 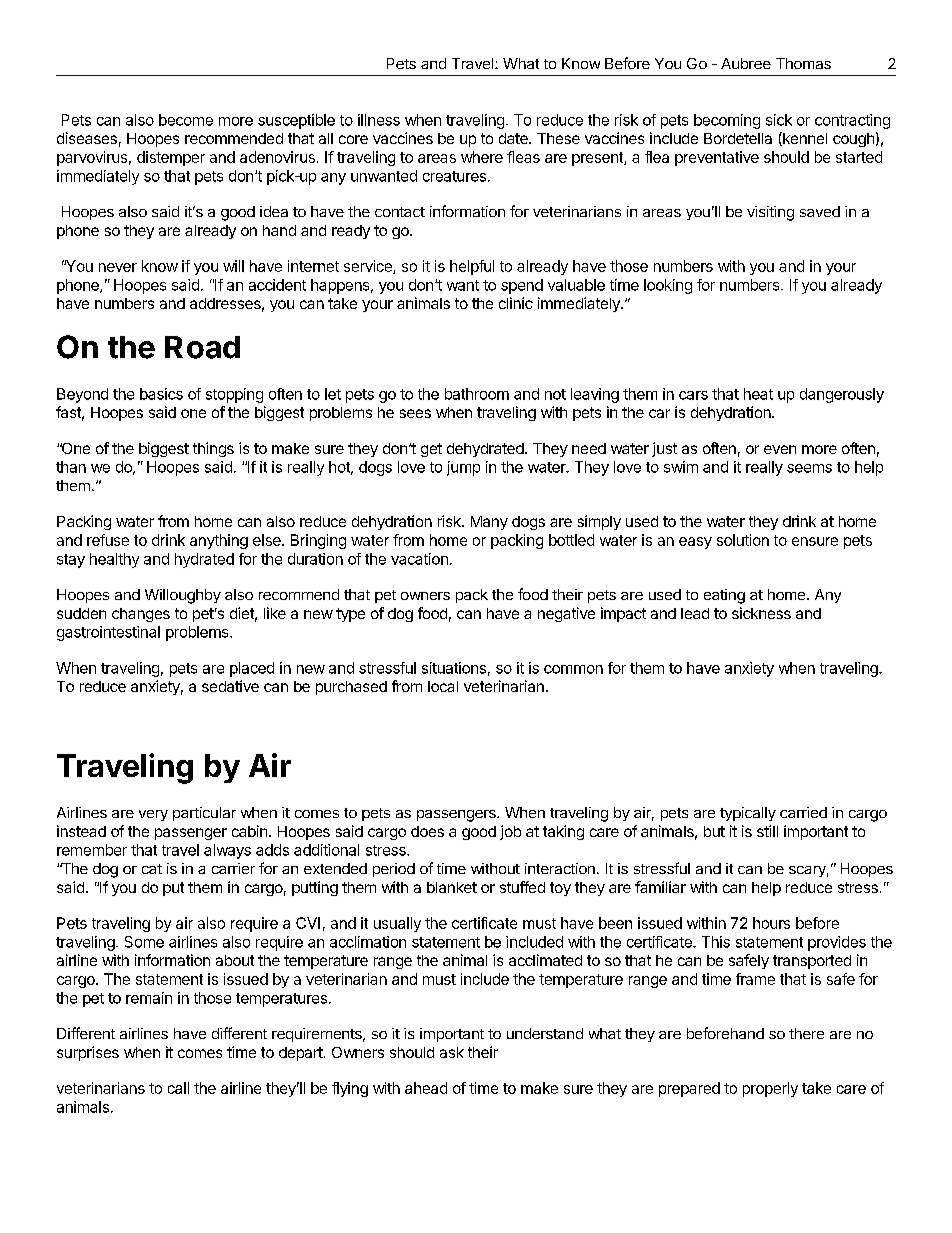 I want to click on still, so click(x=767, y=831).
